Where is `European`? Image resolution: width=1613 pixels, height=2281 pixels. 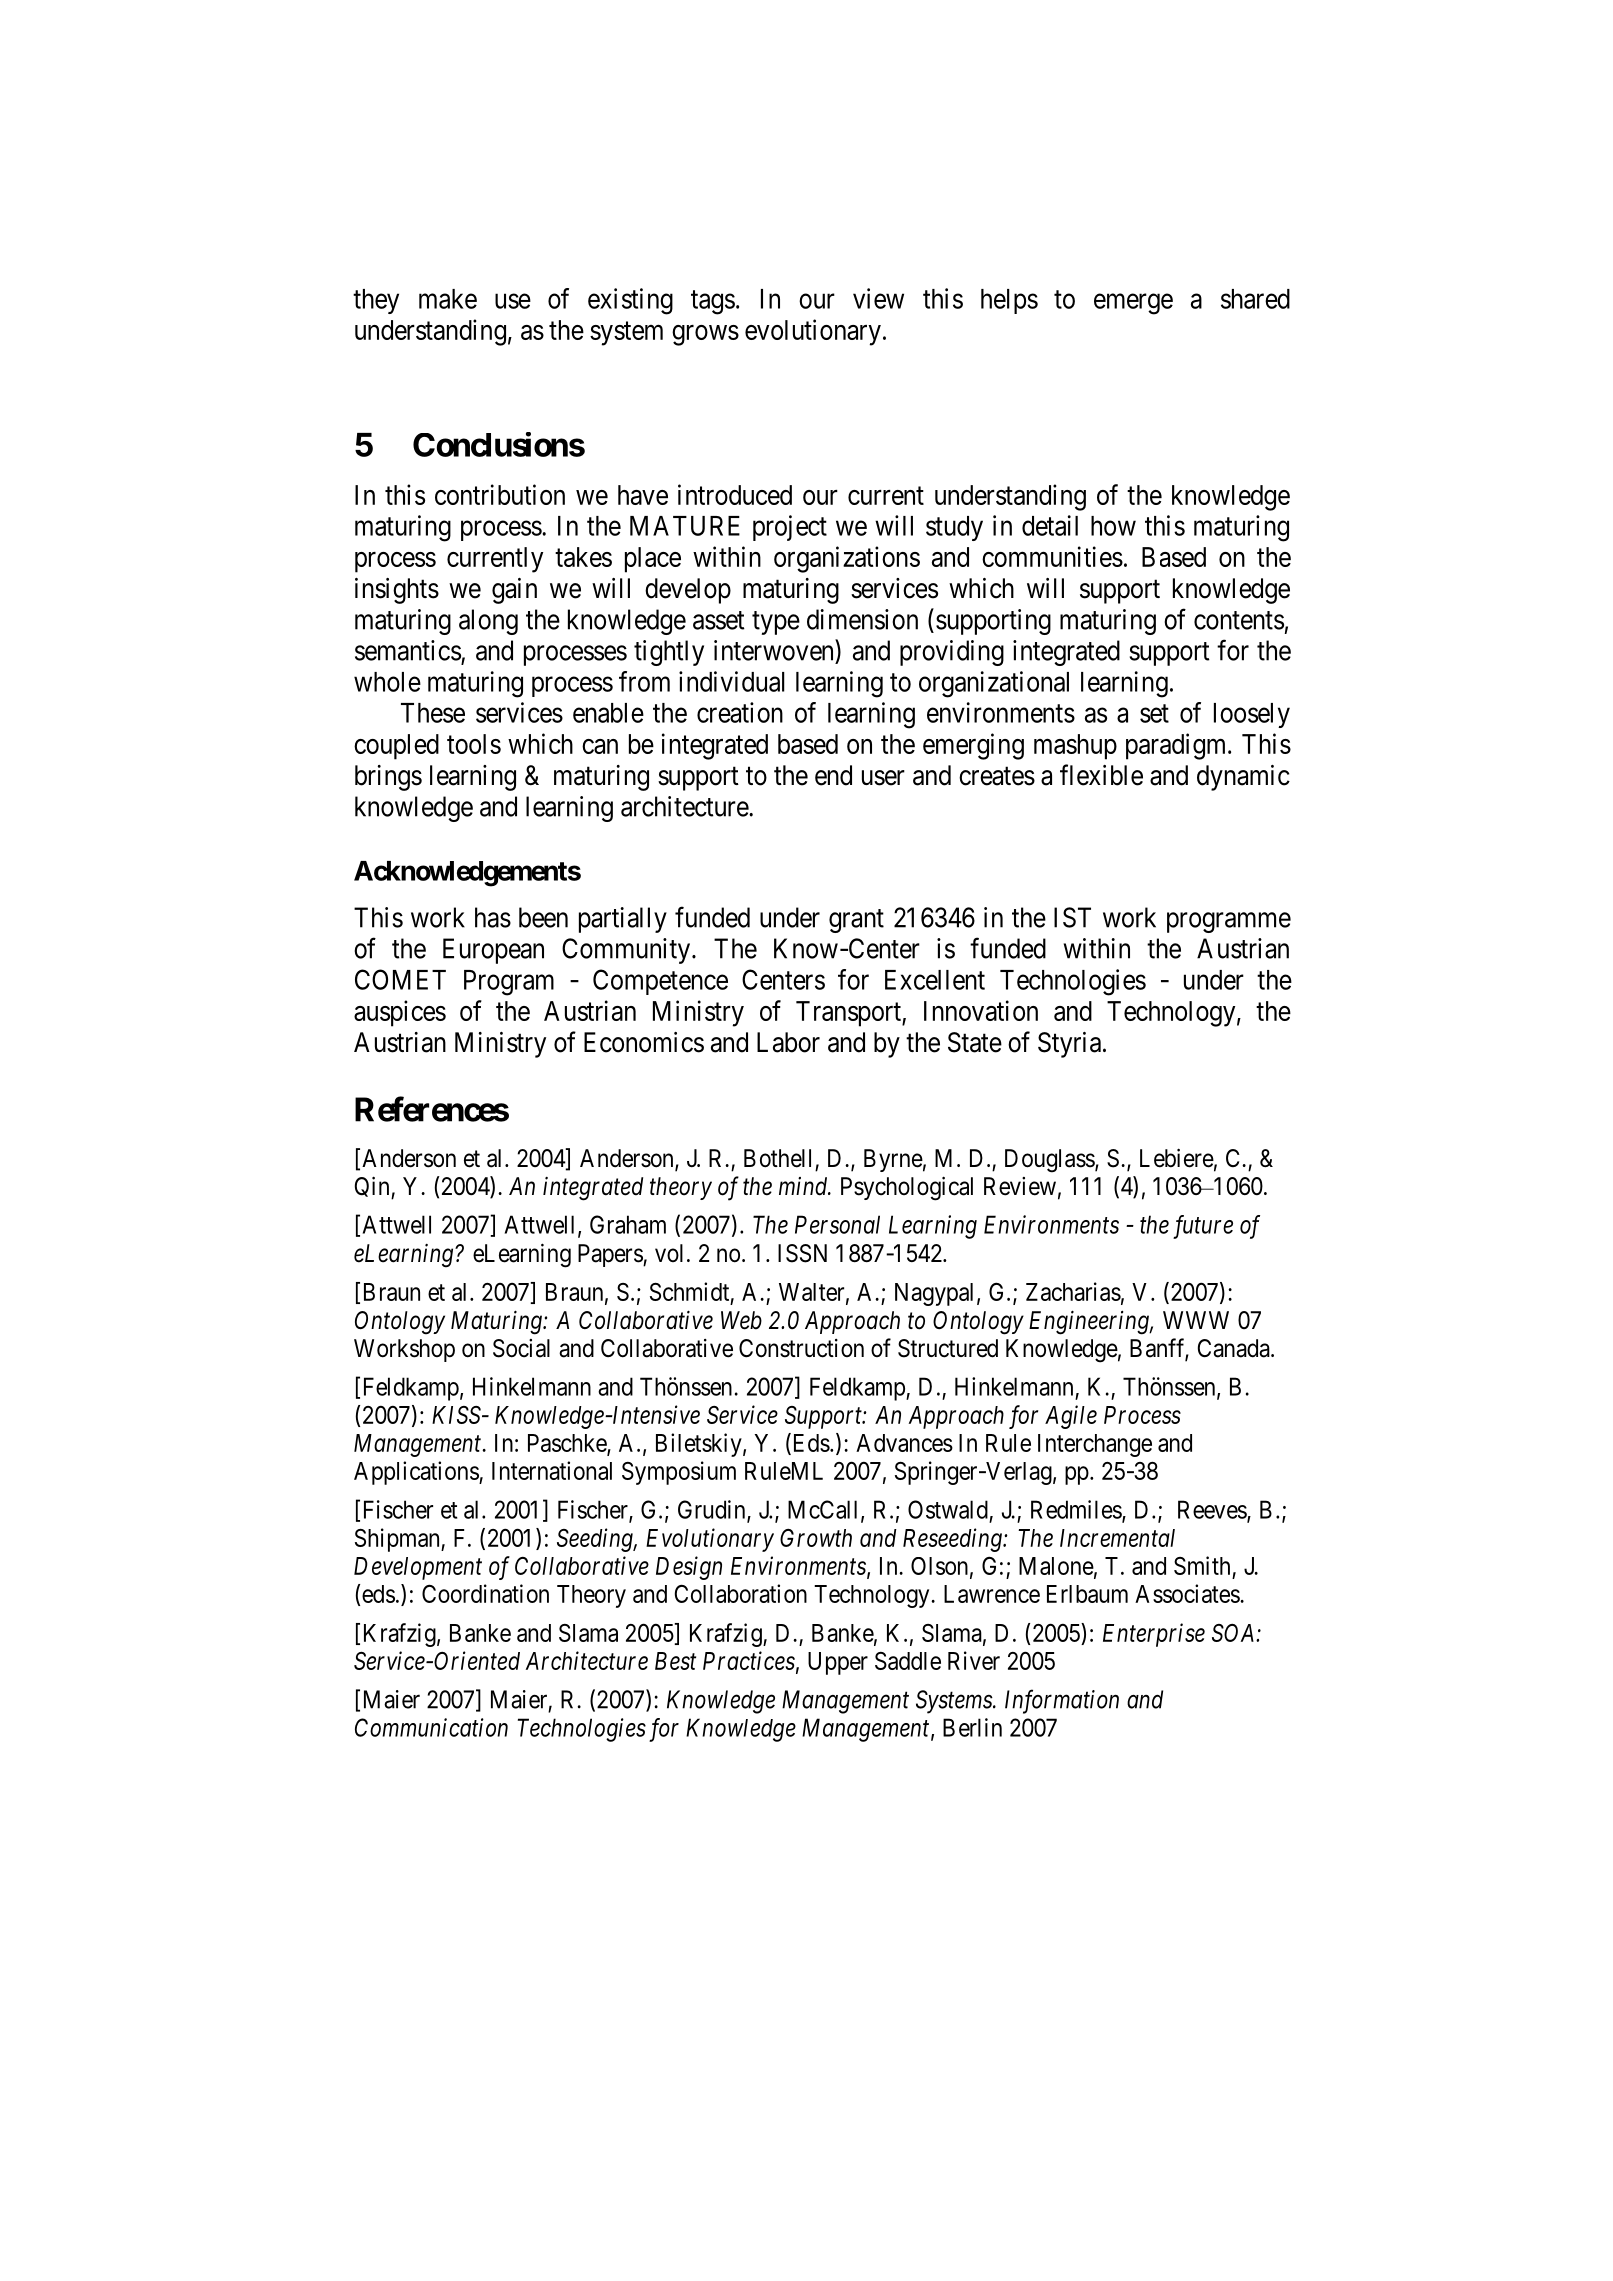 European is located at coordinates (493, 951).
